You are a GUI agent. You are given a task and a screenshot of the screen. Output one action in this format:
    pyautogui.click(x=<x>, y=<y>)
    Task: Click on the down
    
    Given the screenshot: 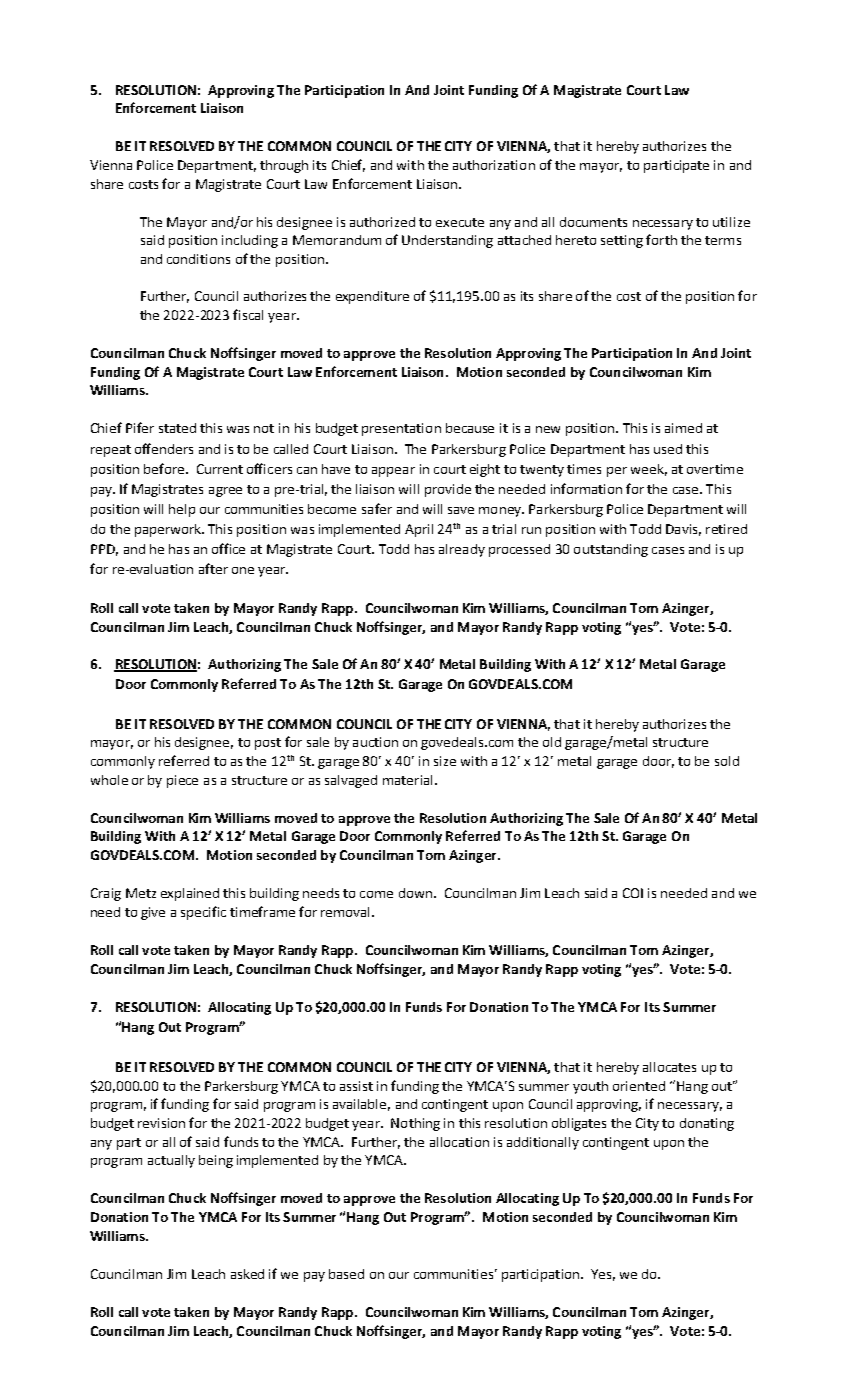 What is the action you would take?
    pyautogui.click(x=415, y=893)
